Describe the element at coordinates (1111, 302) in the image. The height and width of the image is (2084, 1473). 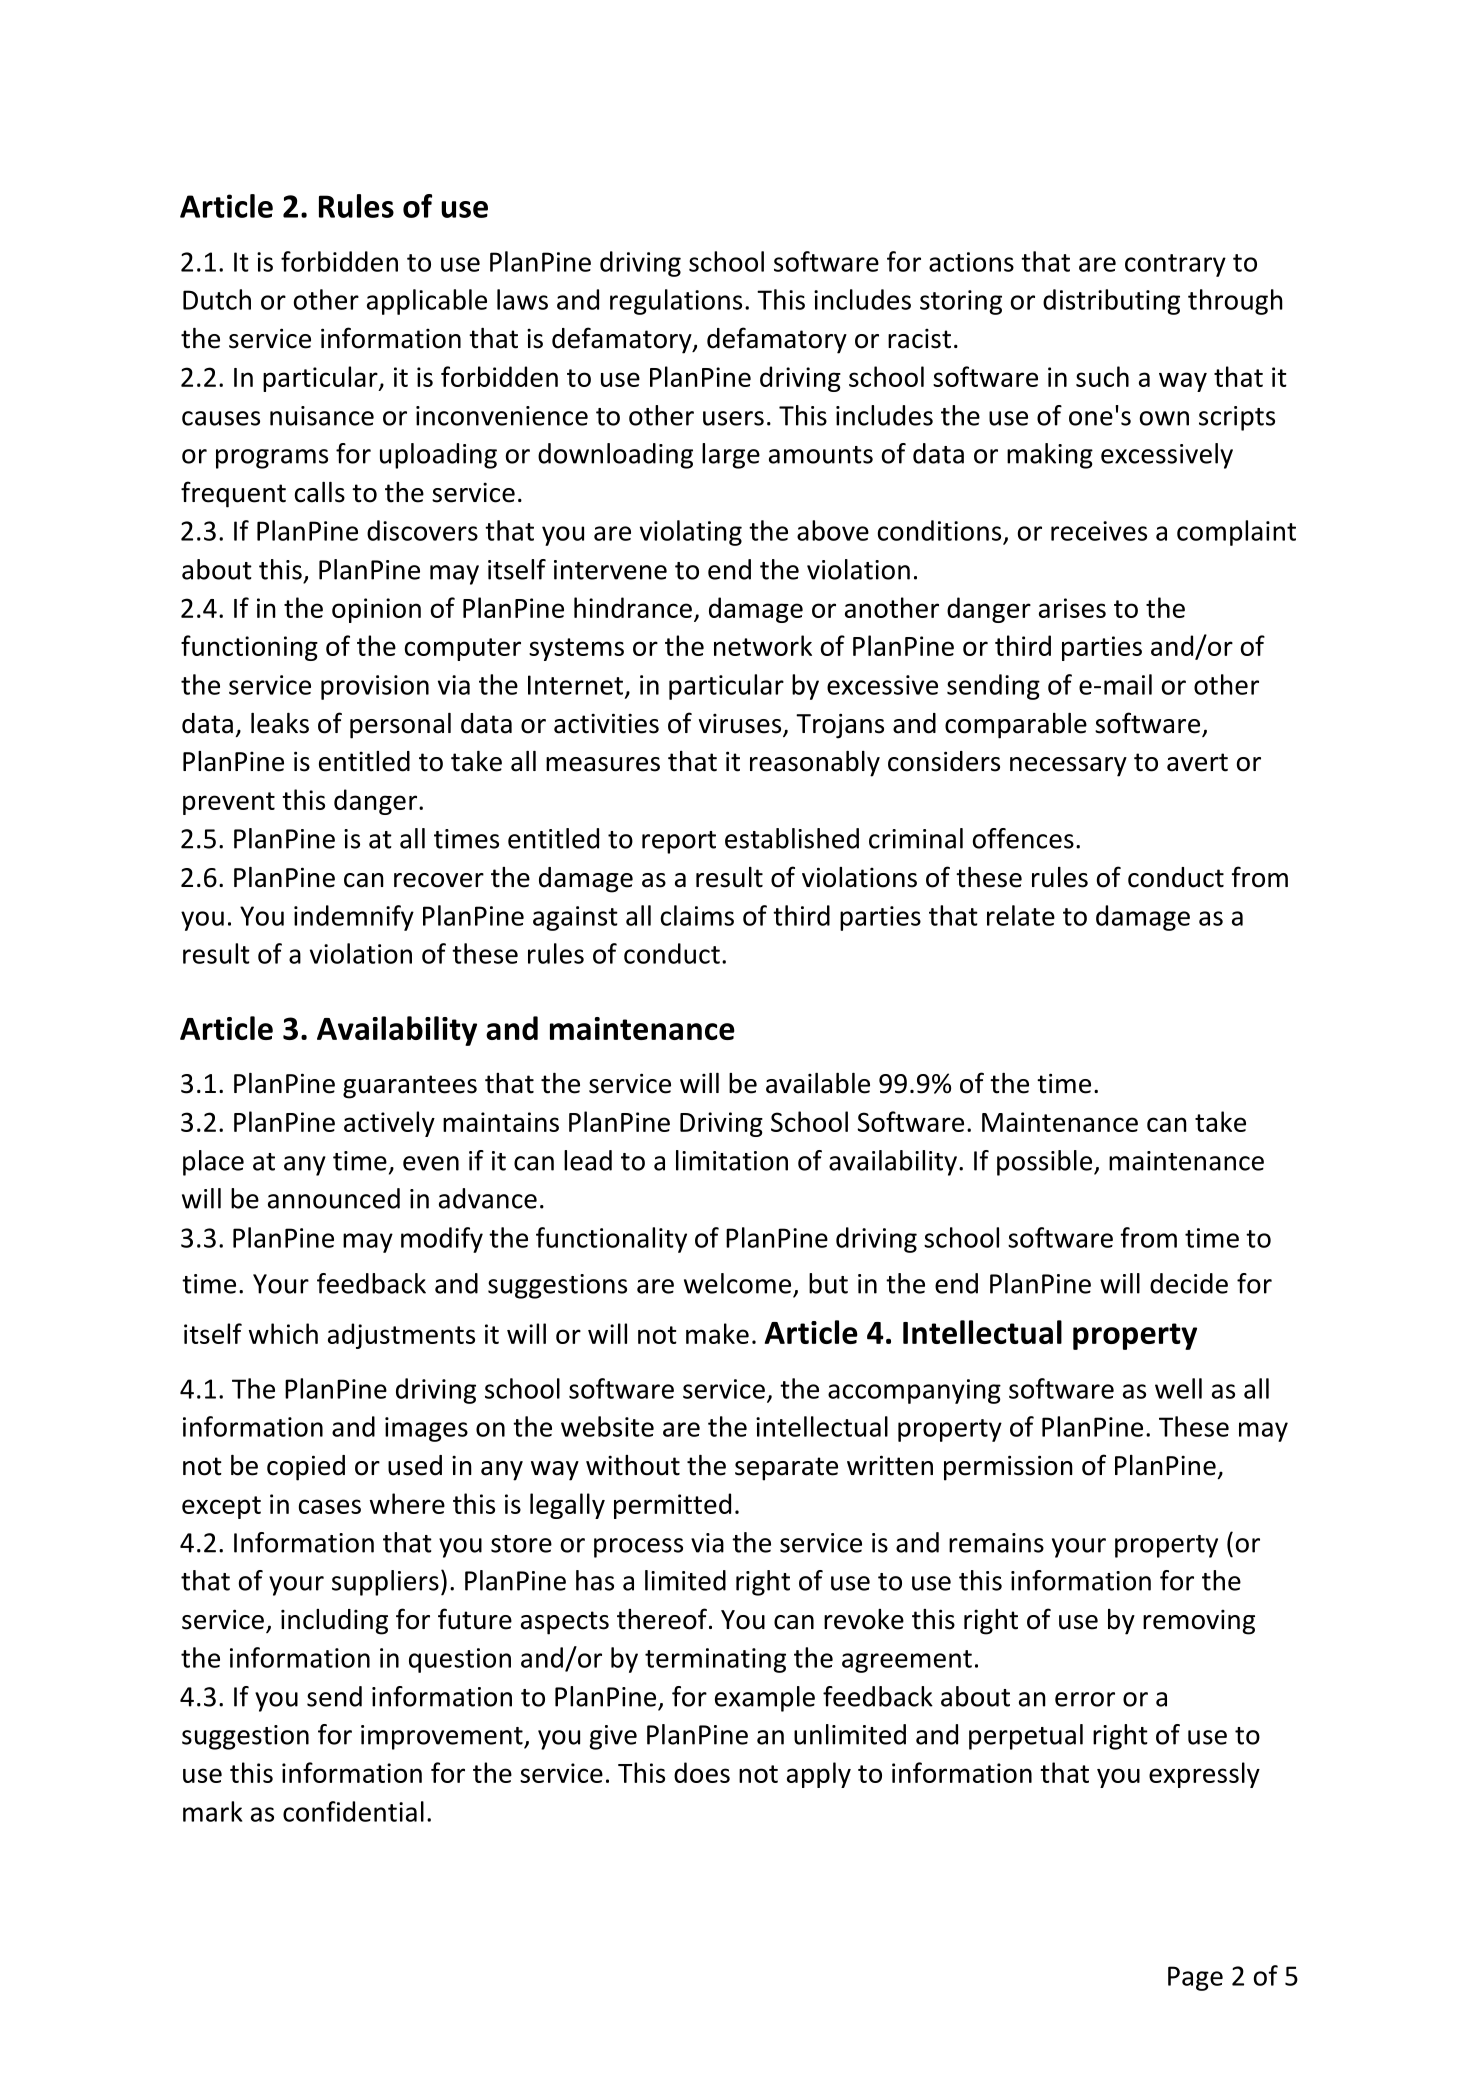
I see `distributing` at that location.
